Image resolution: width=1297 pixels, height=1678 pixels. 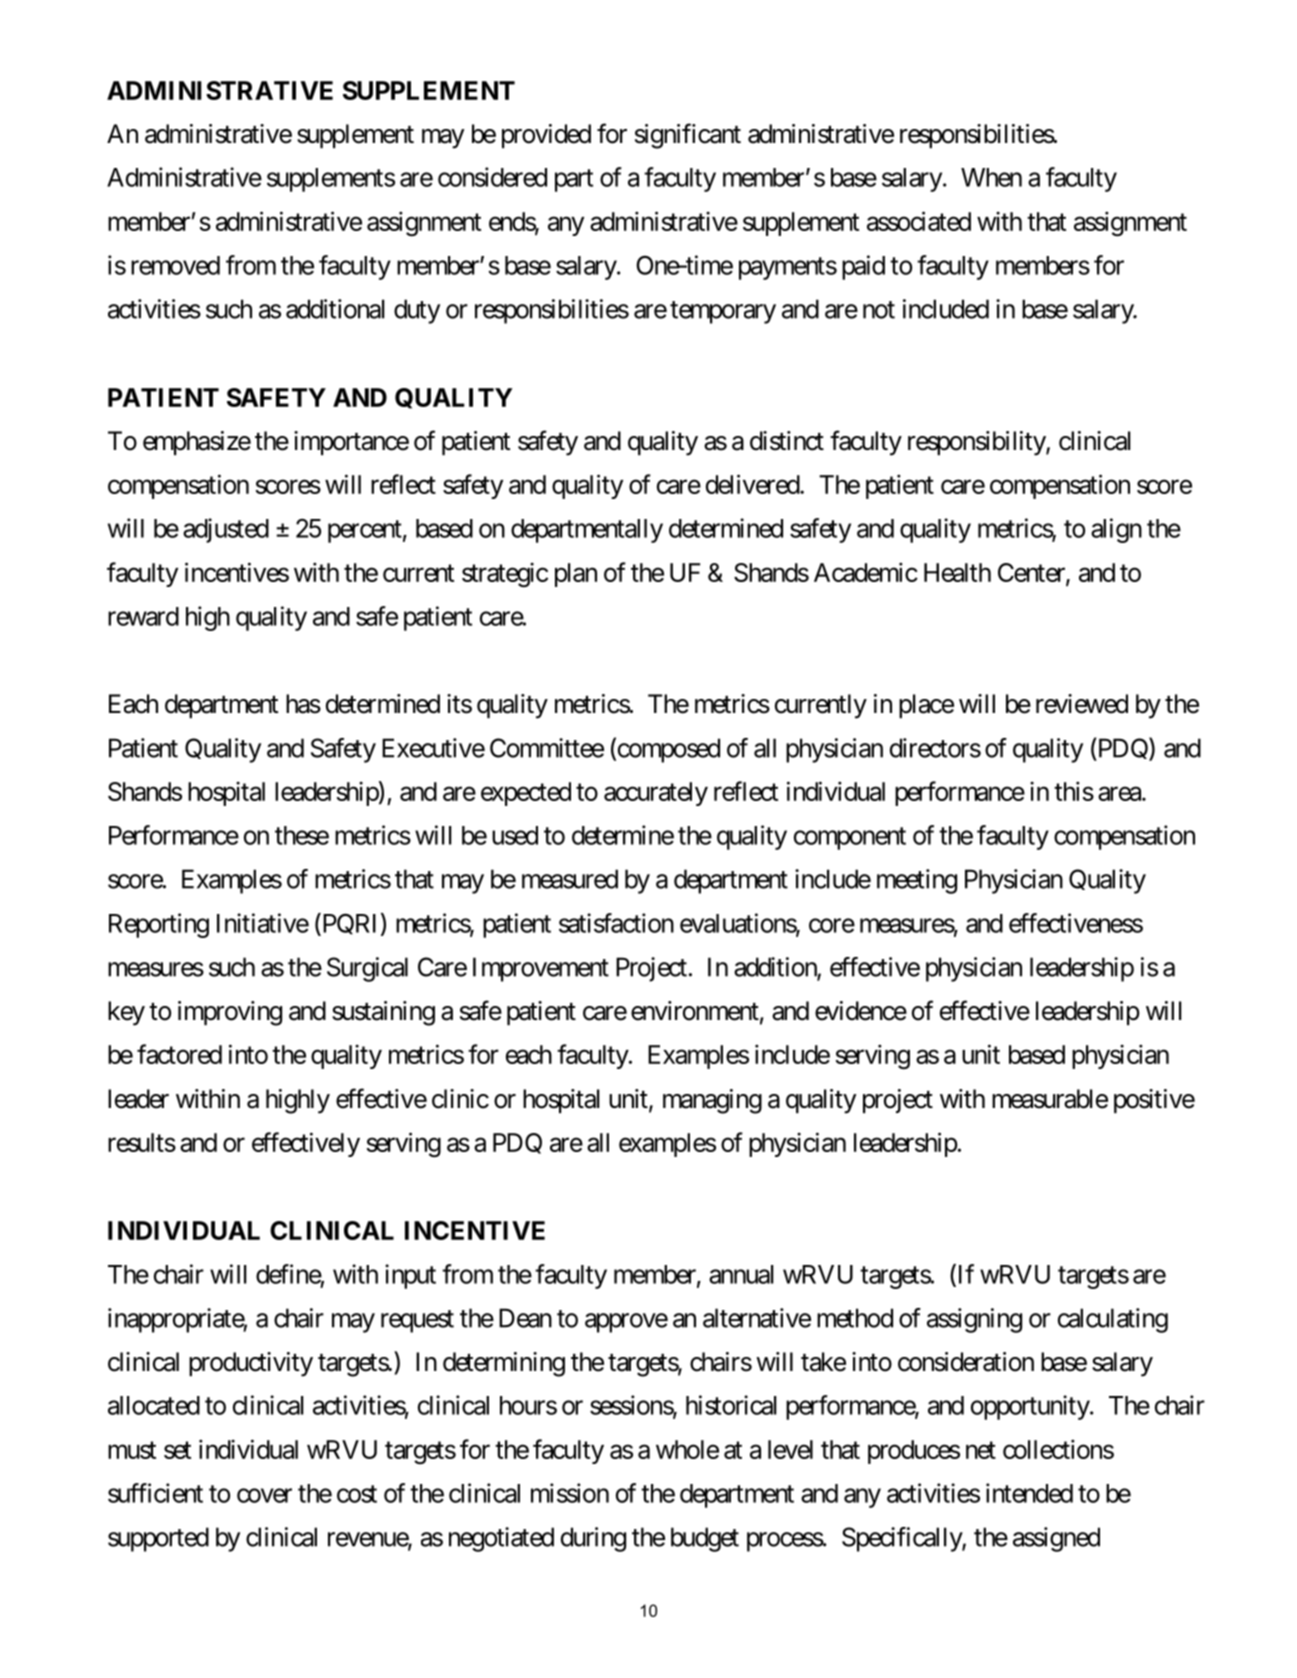 What do you see at coordinates (175, 265) in the document?
I see `removed` at bounding box center [175, 265].
